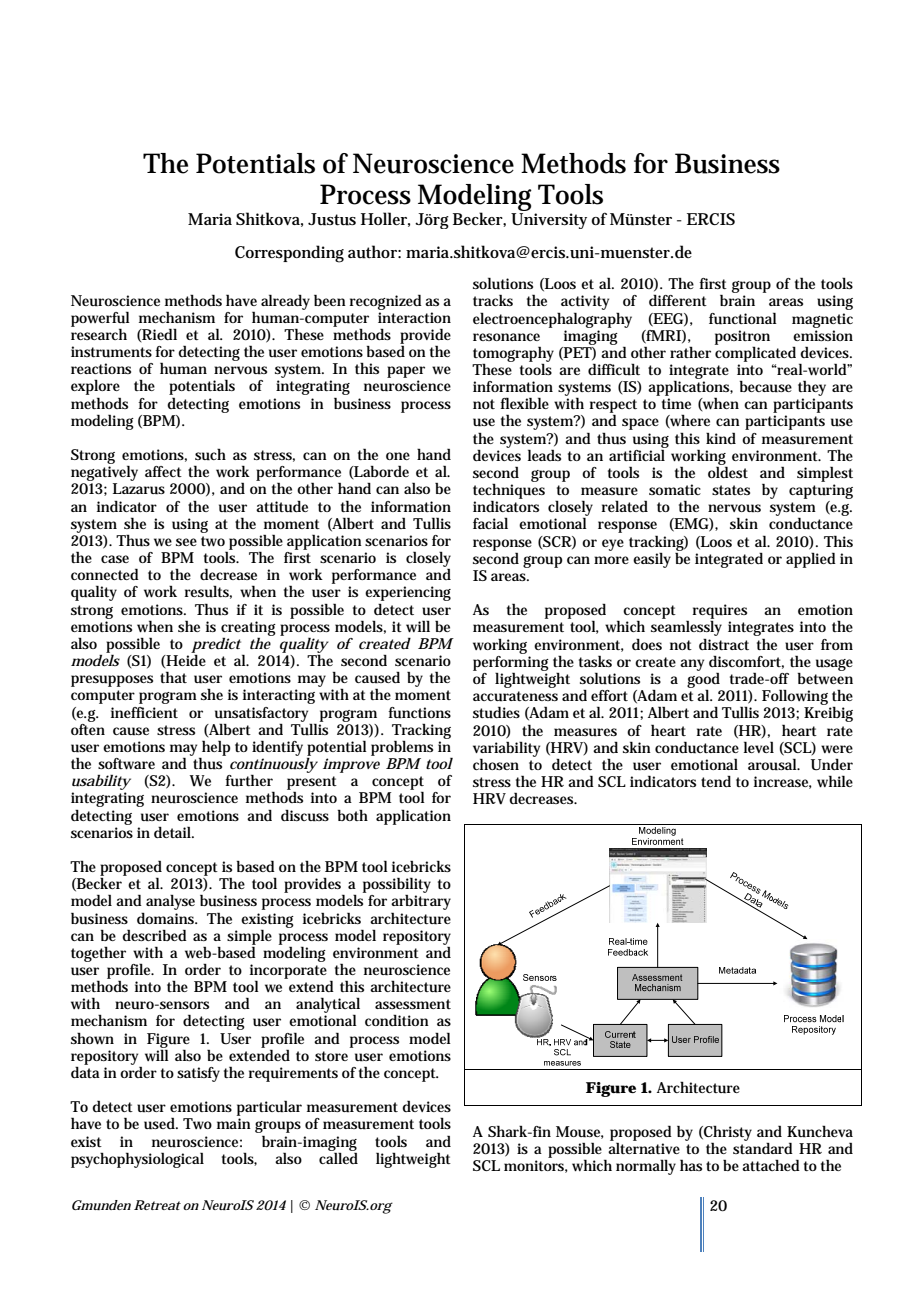 The width and height of the image is (924, 1308). What do you see at coordinates (759, 747) in the image?
I see `level` at bounding box center [759, 747].
